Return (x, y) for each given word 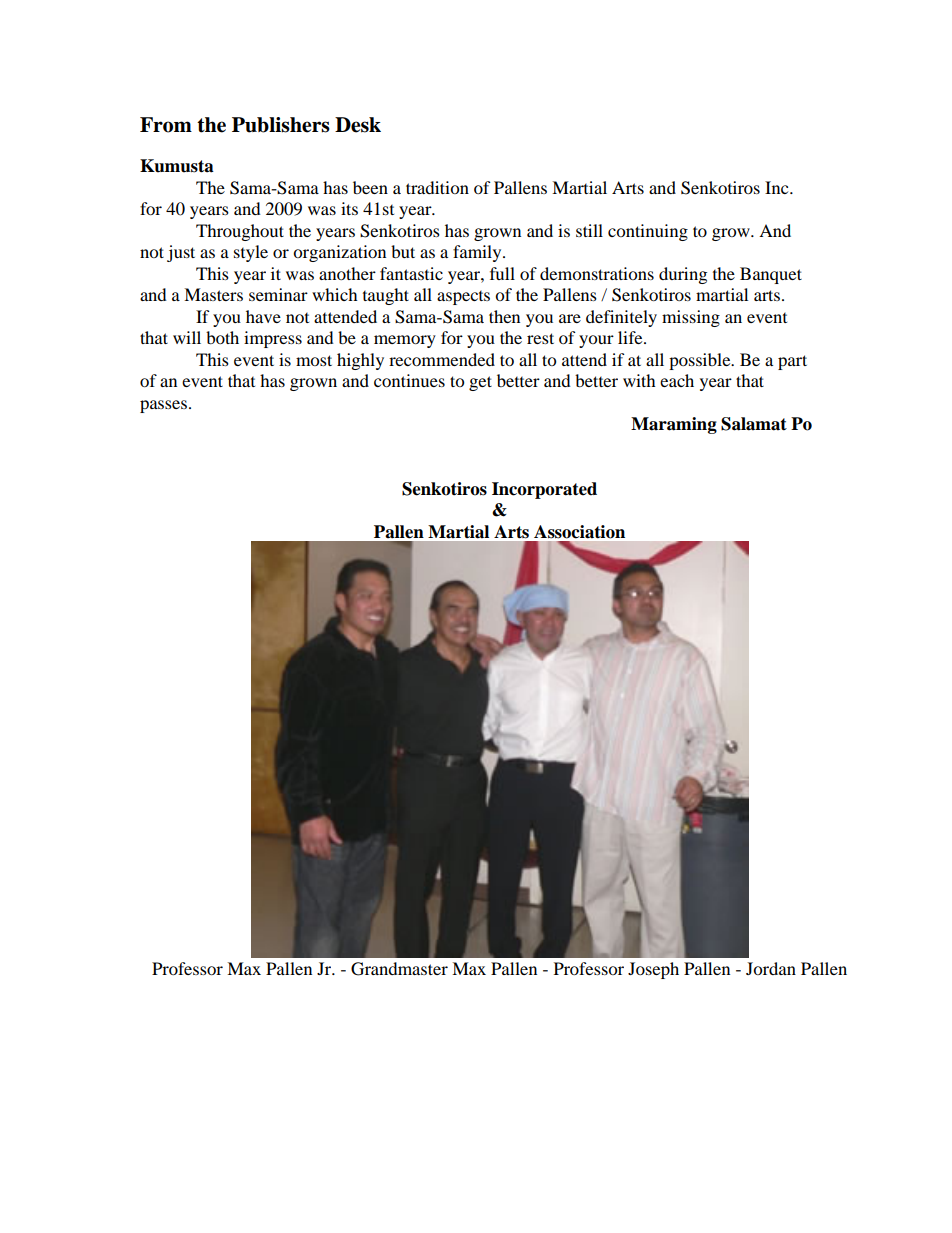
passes (163, 406)
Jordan (771, 968)
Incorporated (544, 490)
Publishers (281, 125)
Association (579, 532)
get (480, 383)
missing (691, 318)
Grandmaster (399, 969)
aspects (463, 298)
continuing (648, 232)
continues (409, 380)
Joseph (653, 970)
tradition (437, 187)
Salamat (754, 424)
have (263, 316)
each (677, 380)
